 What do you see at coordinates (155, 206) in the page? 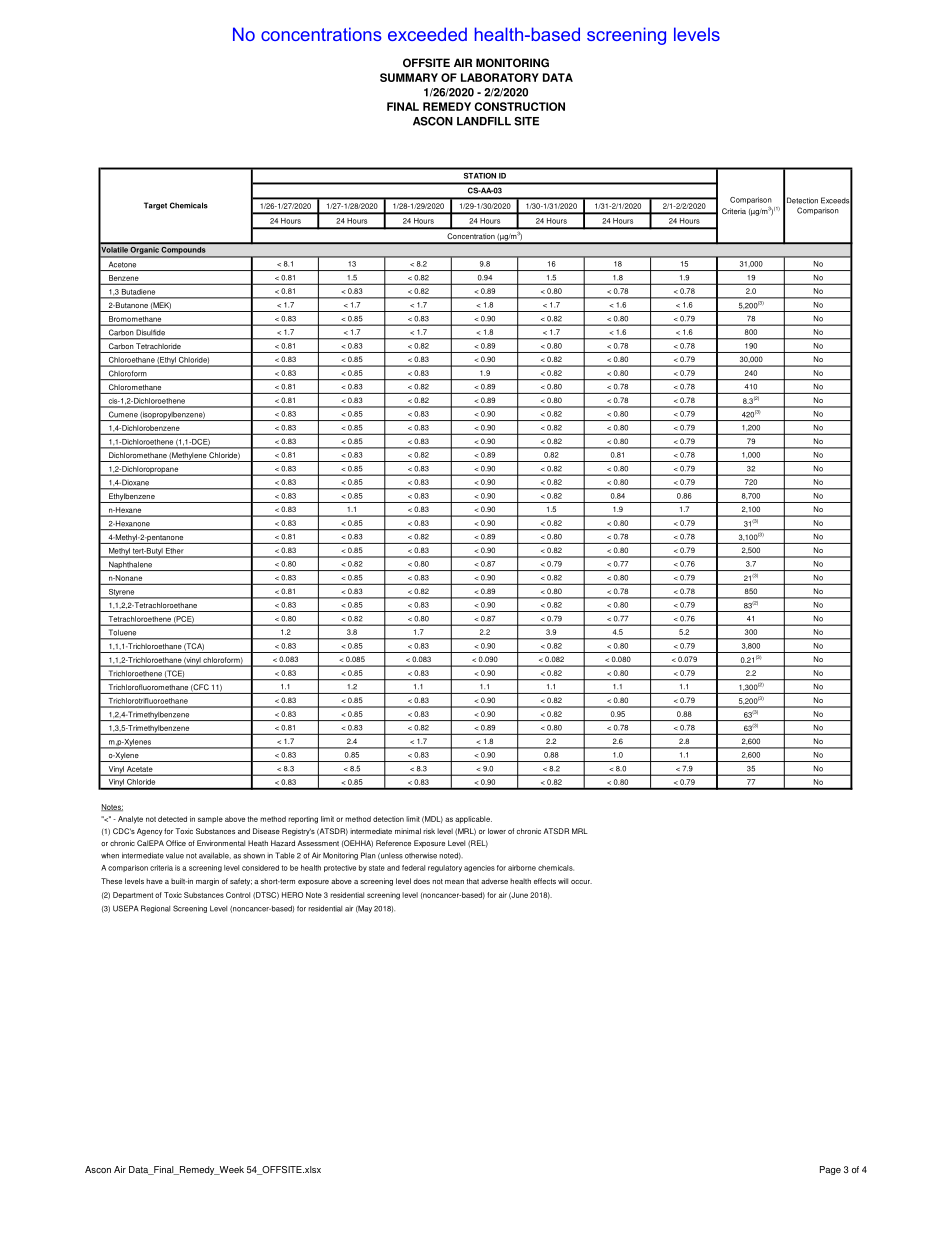
I see `Target` at bounding box center [155, 206].
